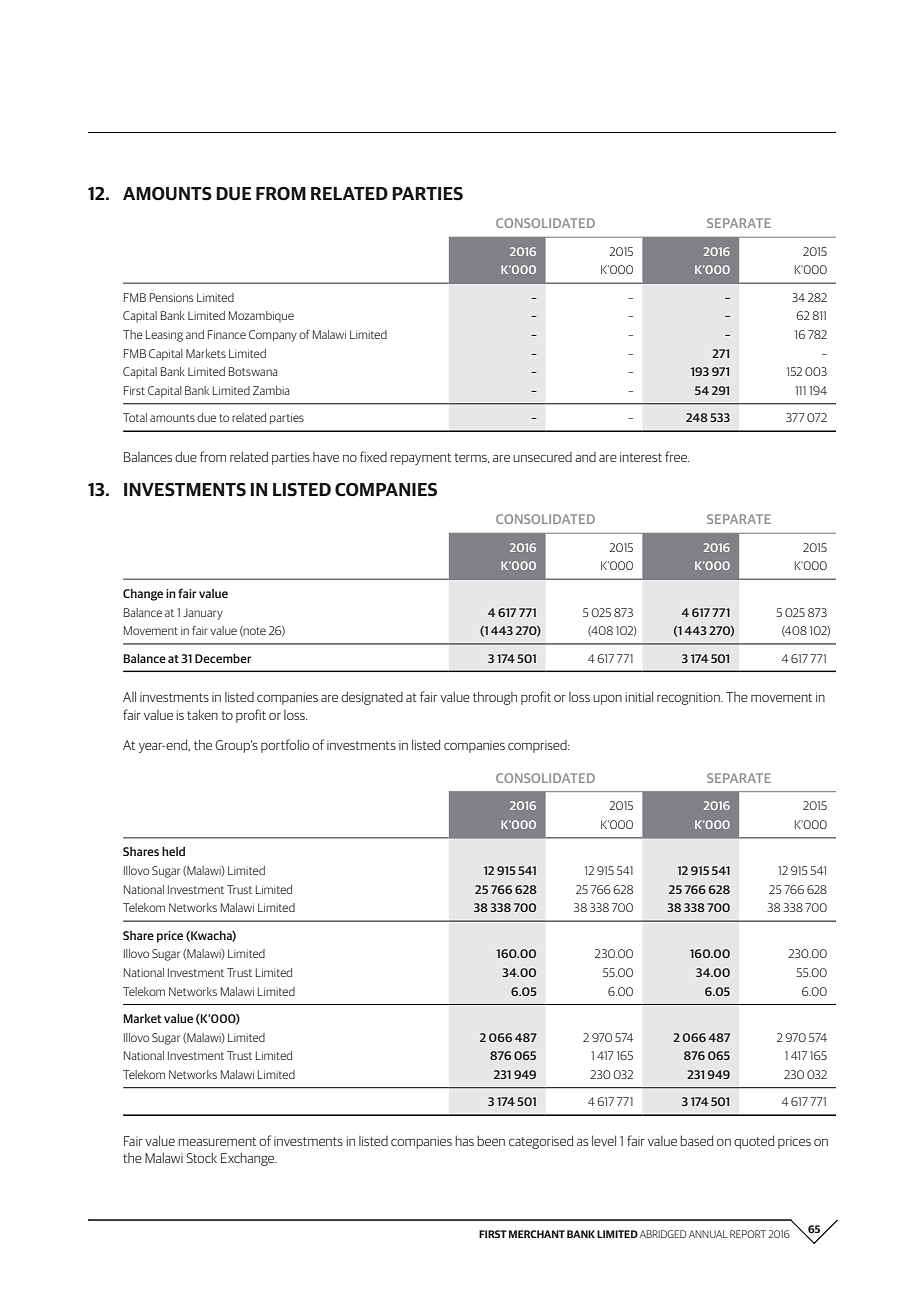 This image has width=924, height=1308. What do you see at coordinates (538, 746) in the image?
I see `comprised` at bounding box center [538, 746].
